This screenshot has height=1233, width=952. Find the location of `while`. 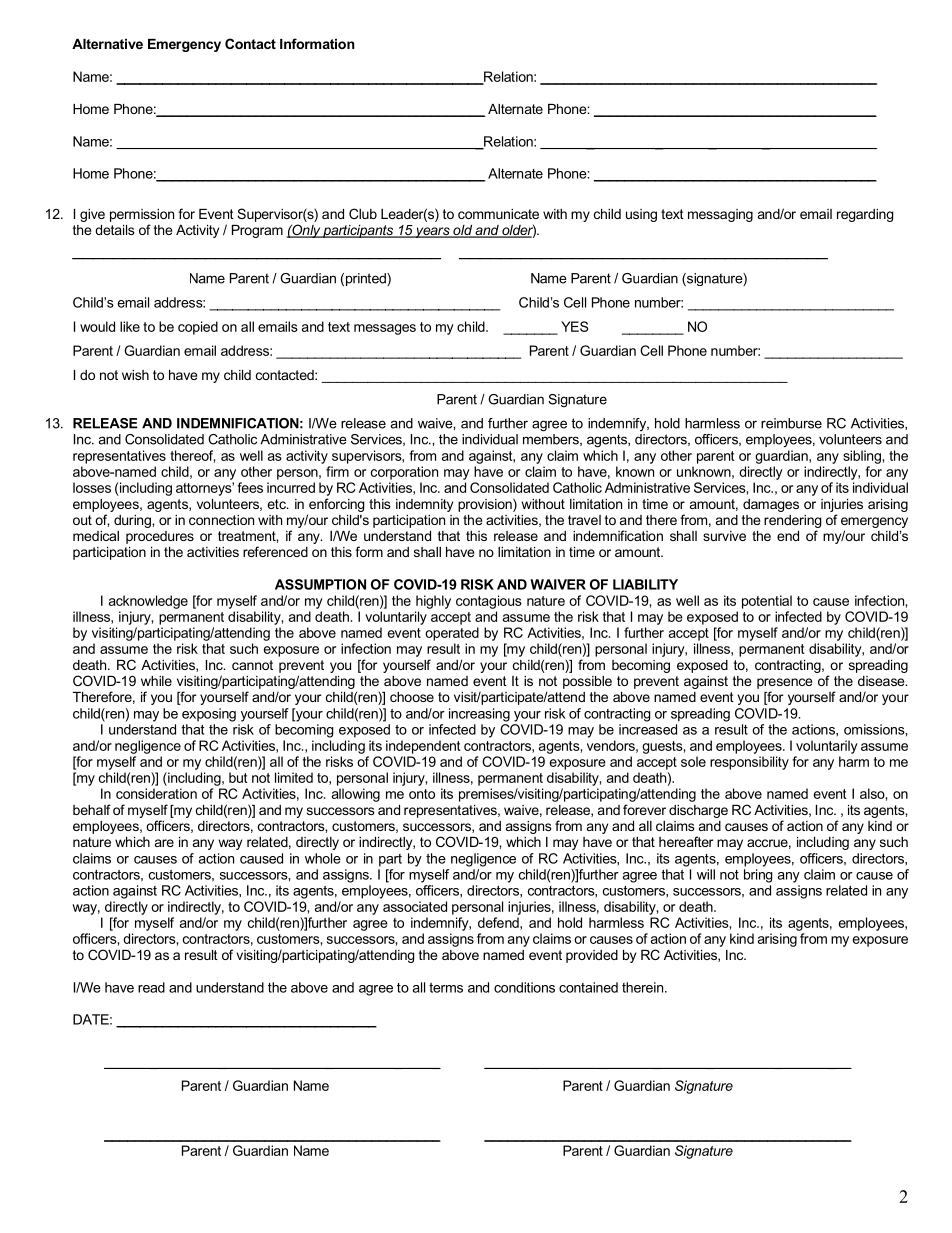

while is located at coordinates (156, 681).
